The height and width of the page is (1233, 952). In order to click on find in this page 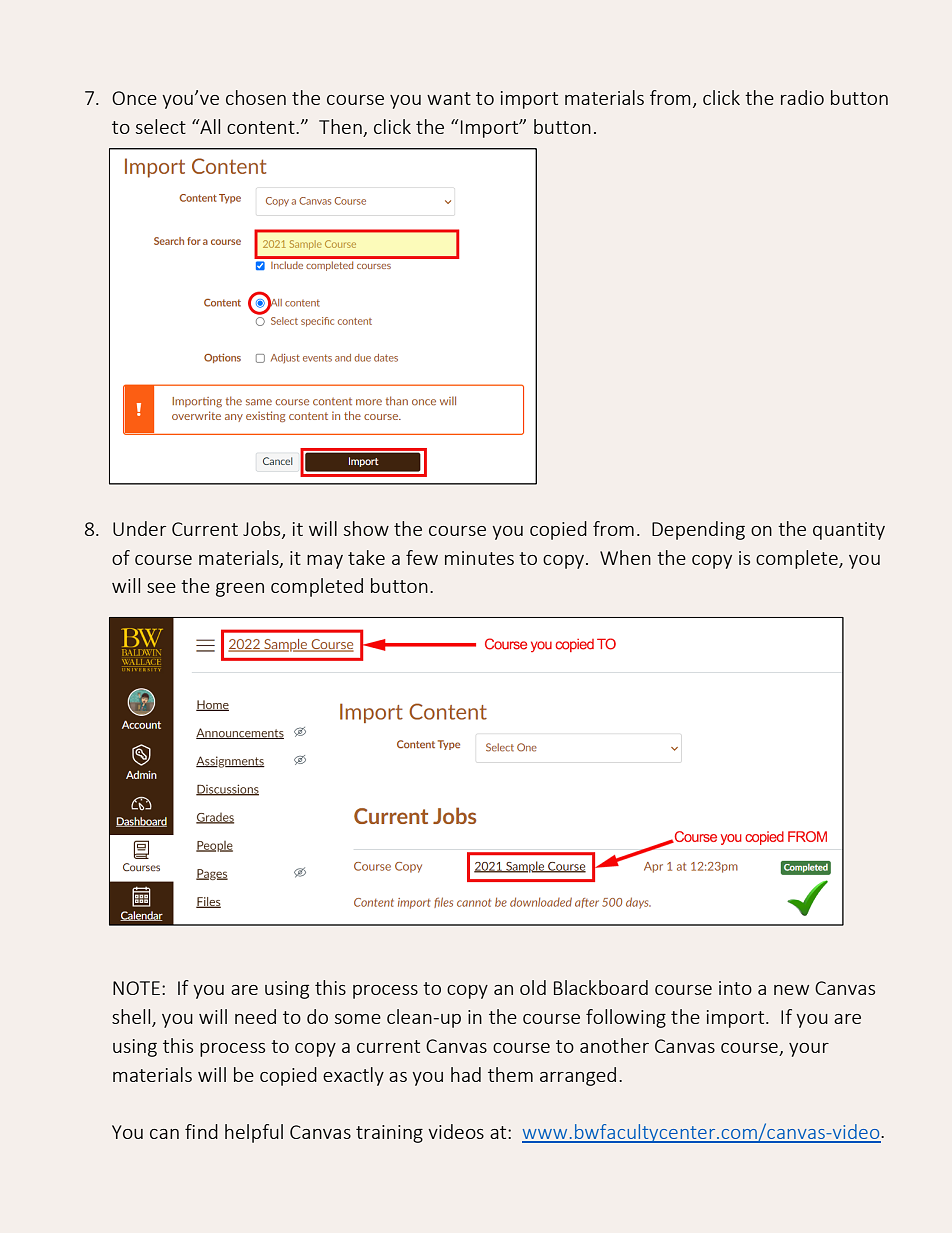, I will do `click(201, 1131)`.
